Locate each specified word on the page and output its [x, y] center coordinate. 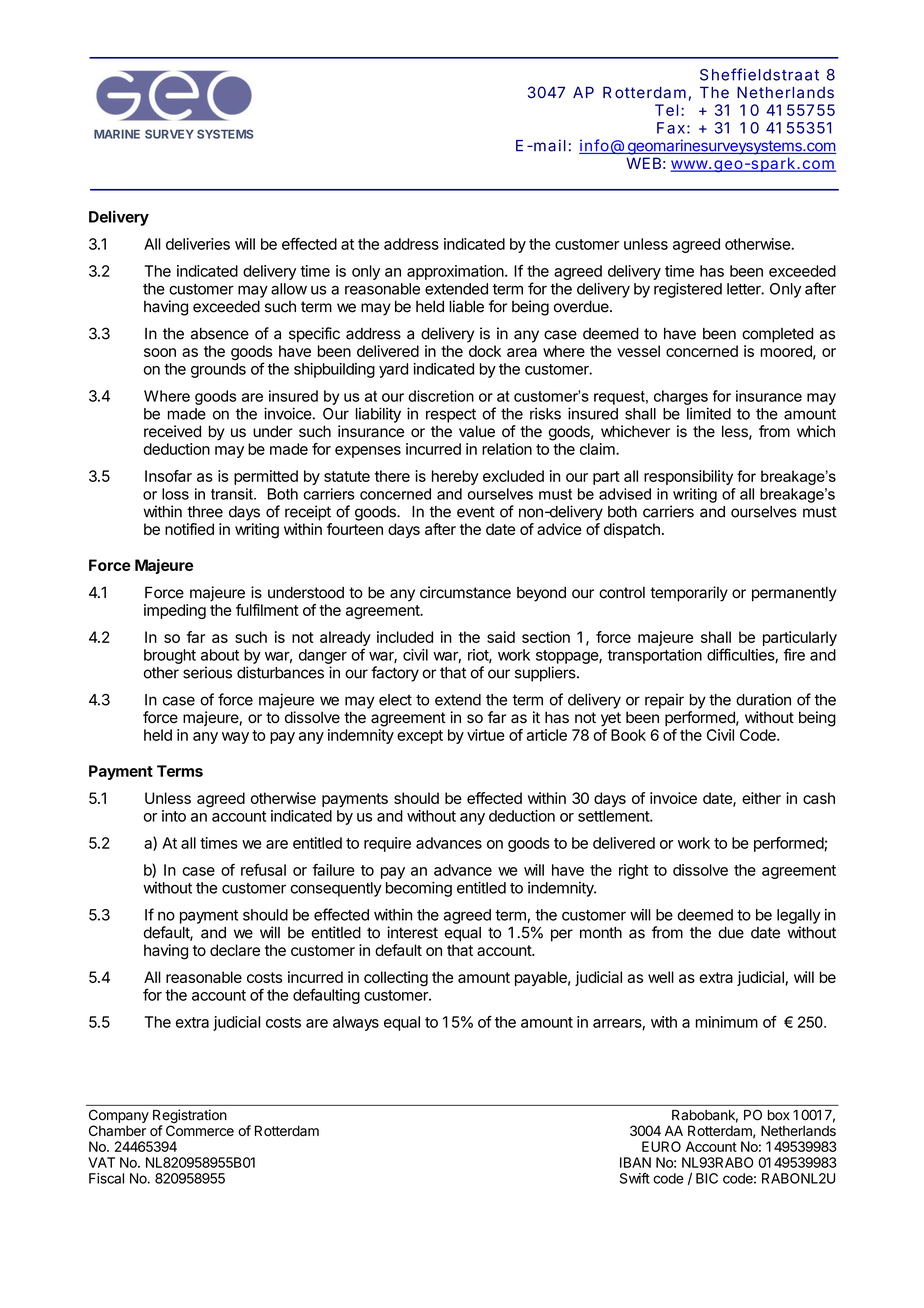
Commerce [200, 1130]
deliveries [198, 244]
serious [207, 672]
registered [688, 290]
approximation [455, 272]
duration [763, 699]
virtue [486, 735]
